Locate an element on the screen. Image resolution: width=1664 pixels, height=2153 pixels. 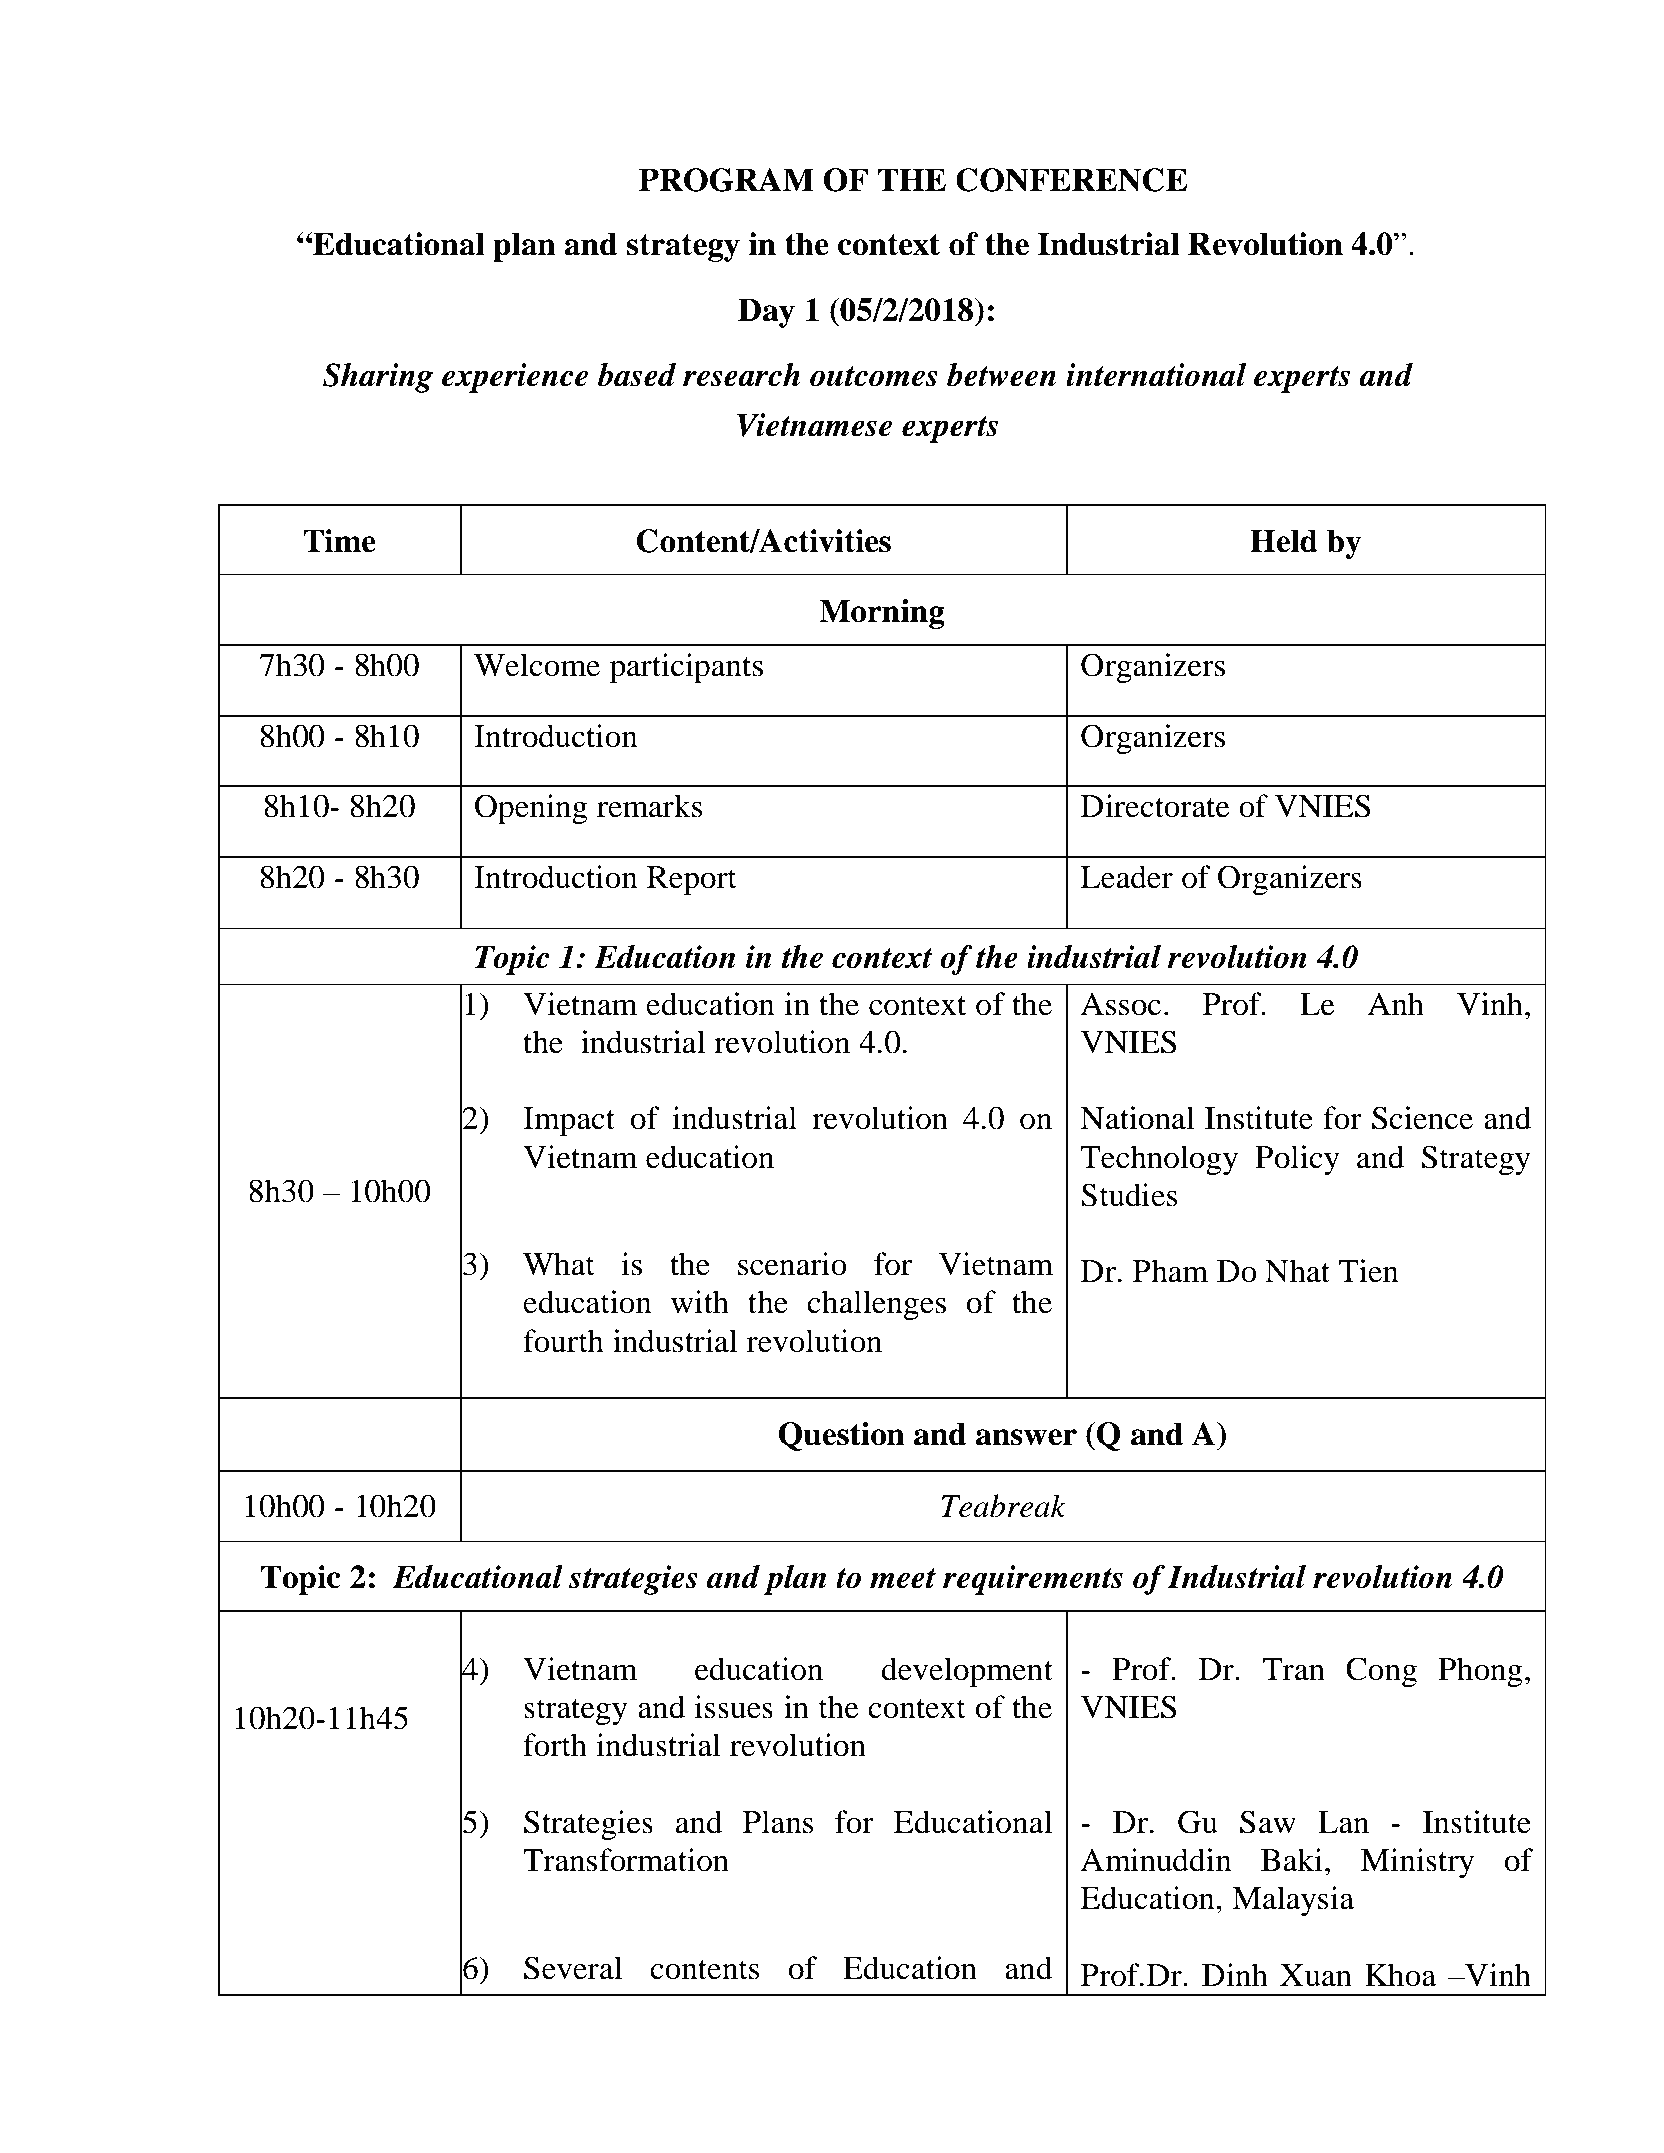
development is located at coordinates (967, 1672).
